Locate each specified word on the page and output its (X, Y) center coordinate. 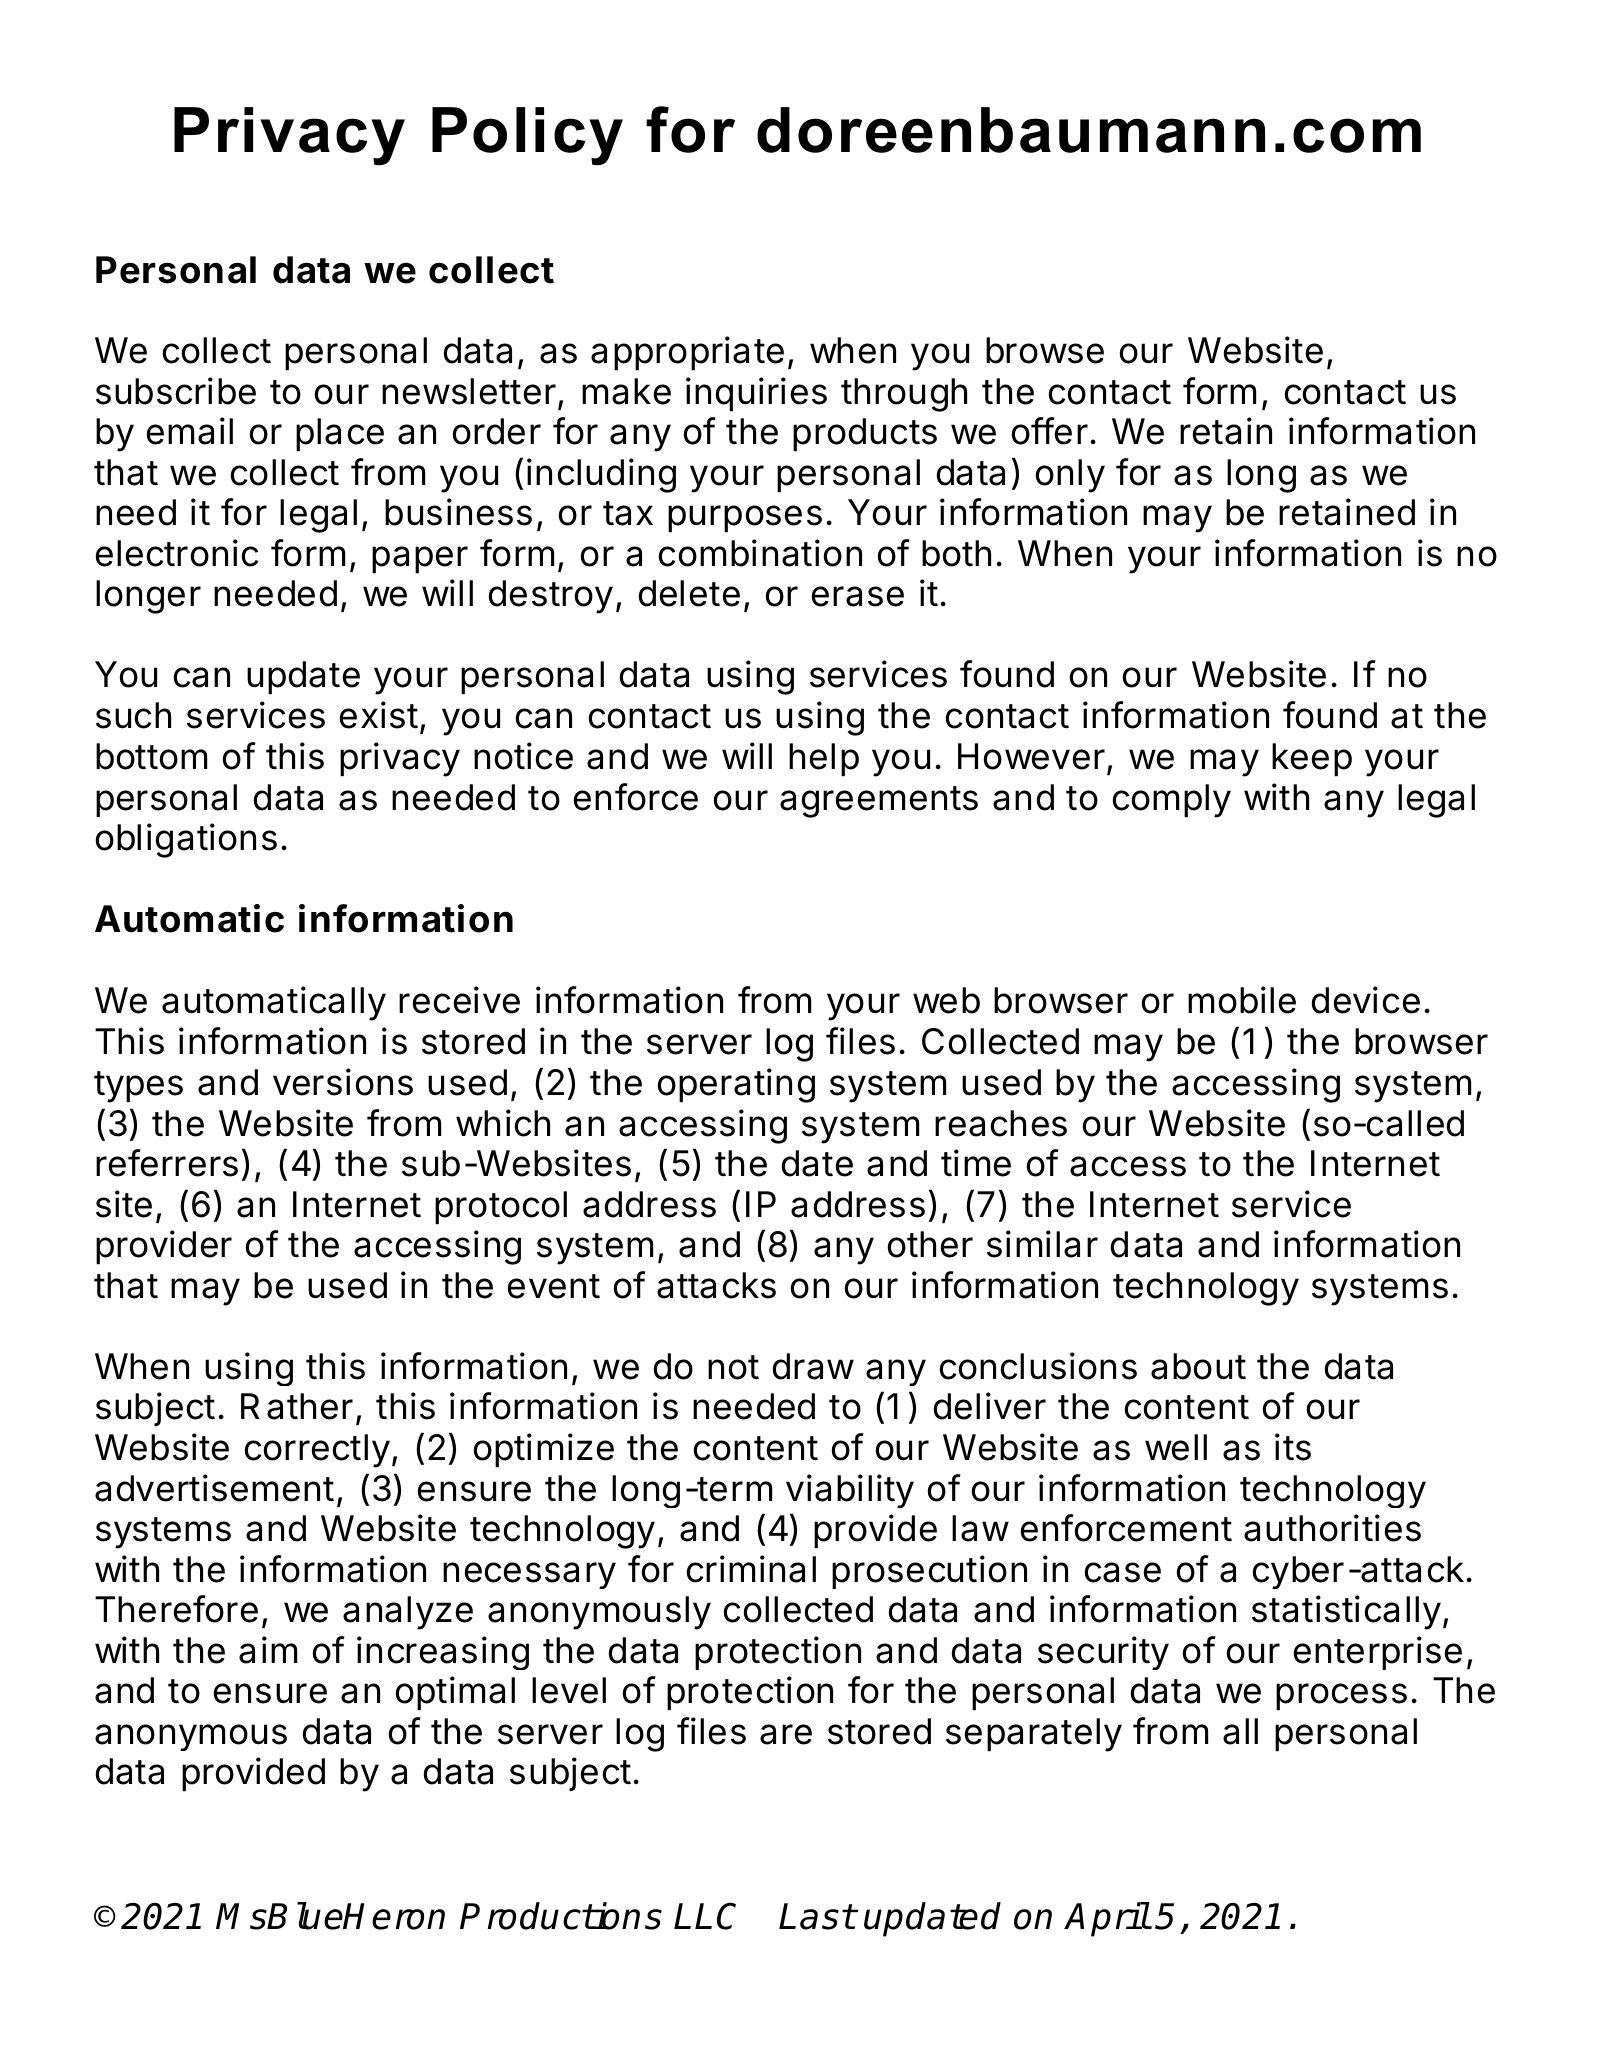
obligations (186, 840)
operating (736, 1085)
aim (268, 1650)
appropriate (687, 353)
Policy (527, 136)
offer (1050, 431)
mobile (1242, 1000)
